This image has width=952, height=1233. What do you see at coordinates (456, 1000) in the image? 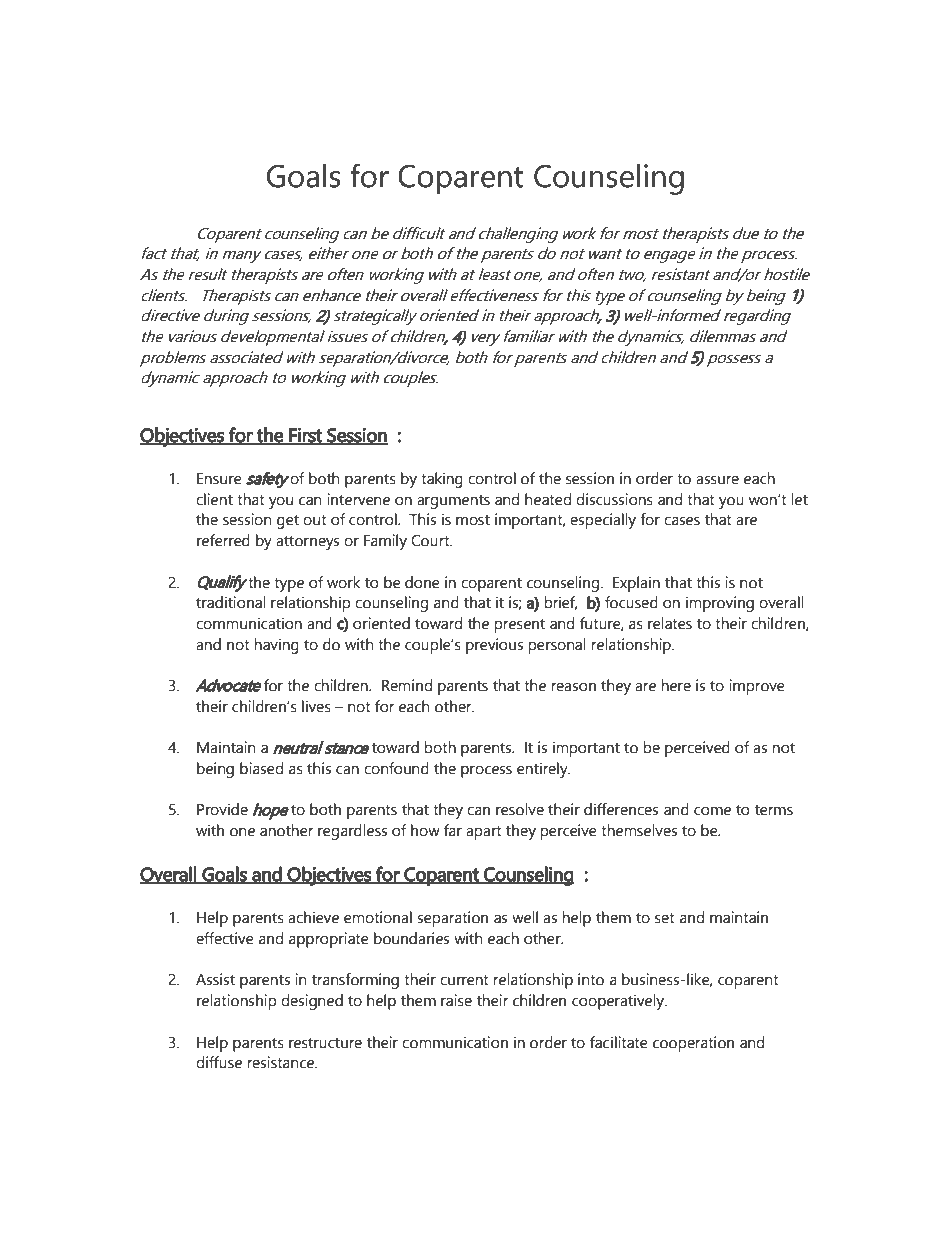
I see `raise` at bounding box center [456, 1000].
